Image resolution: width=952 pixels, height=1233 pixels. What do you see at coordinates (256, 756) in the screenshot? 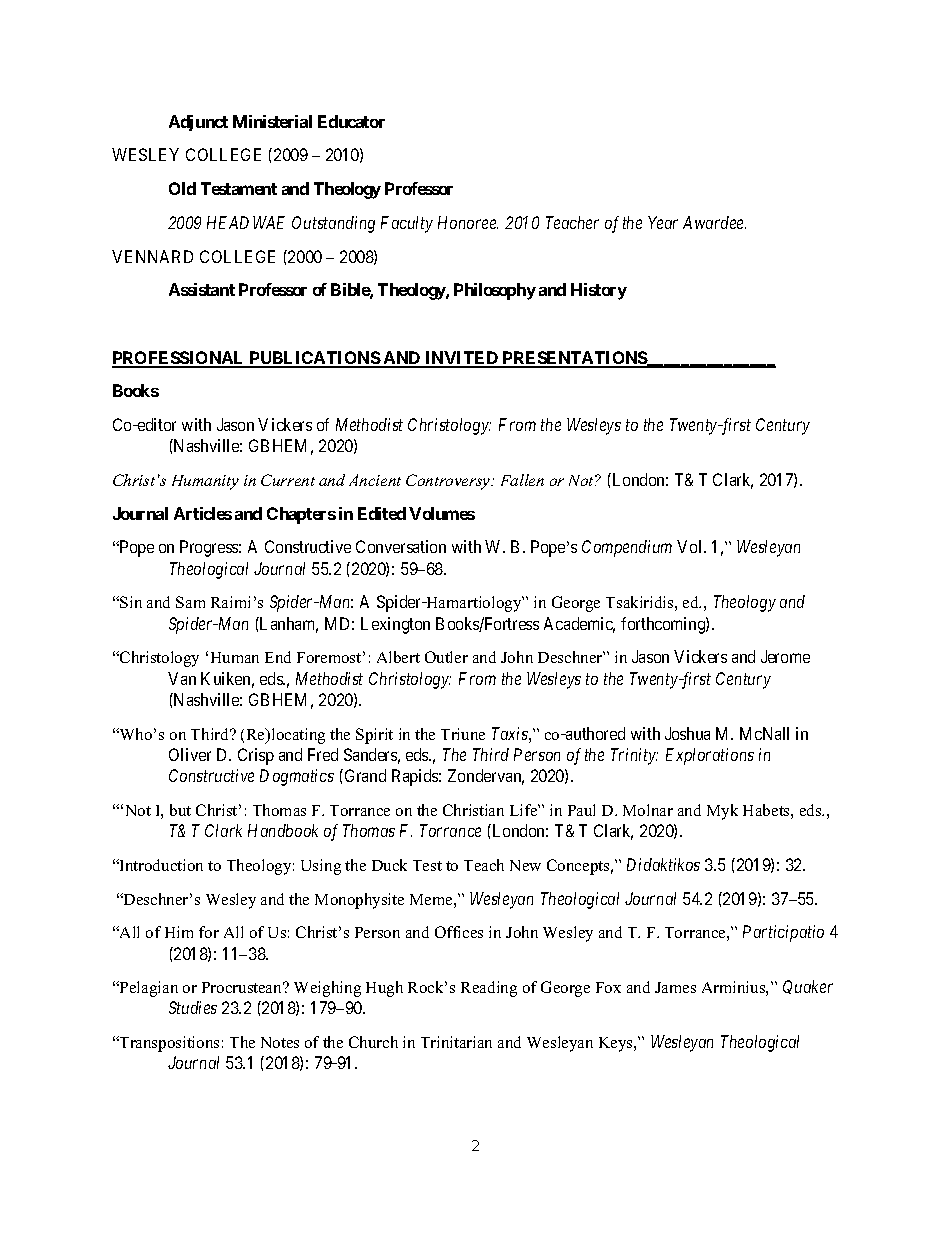
I see `Crisp` at bounding box center [256, 756].
